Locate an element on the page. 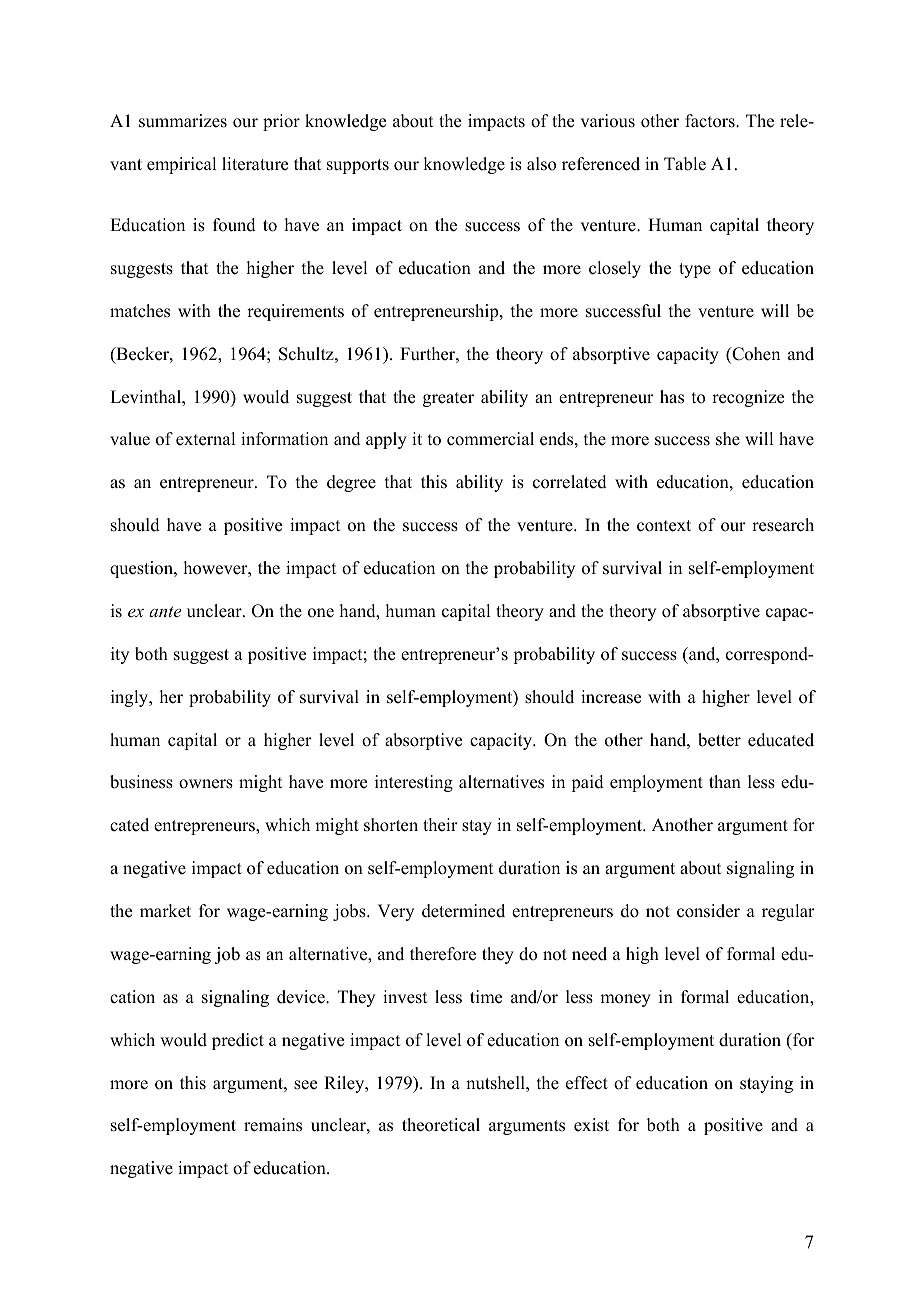 The height and width of the image is (1308, 924). external is located at coordinates (205, 439).
